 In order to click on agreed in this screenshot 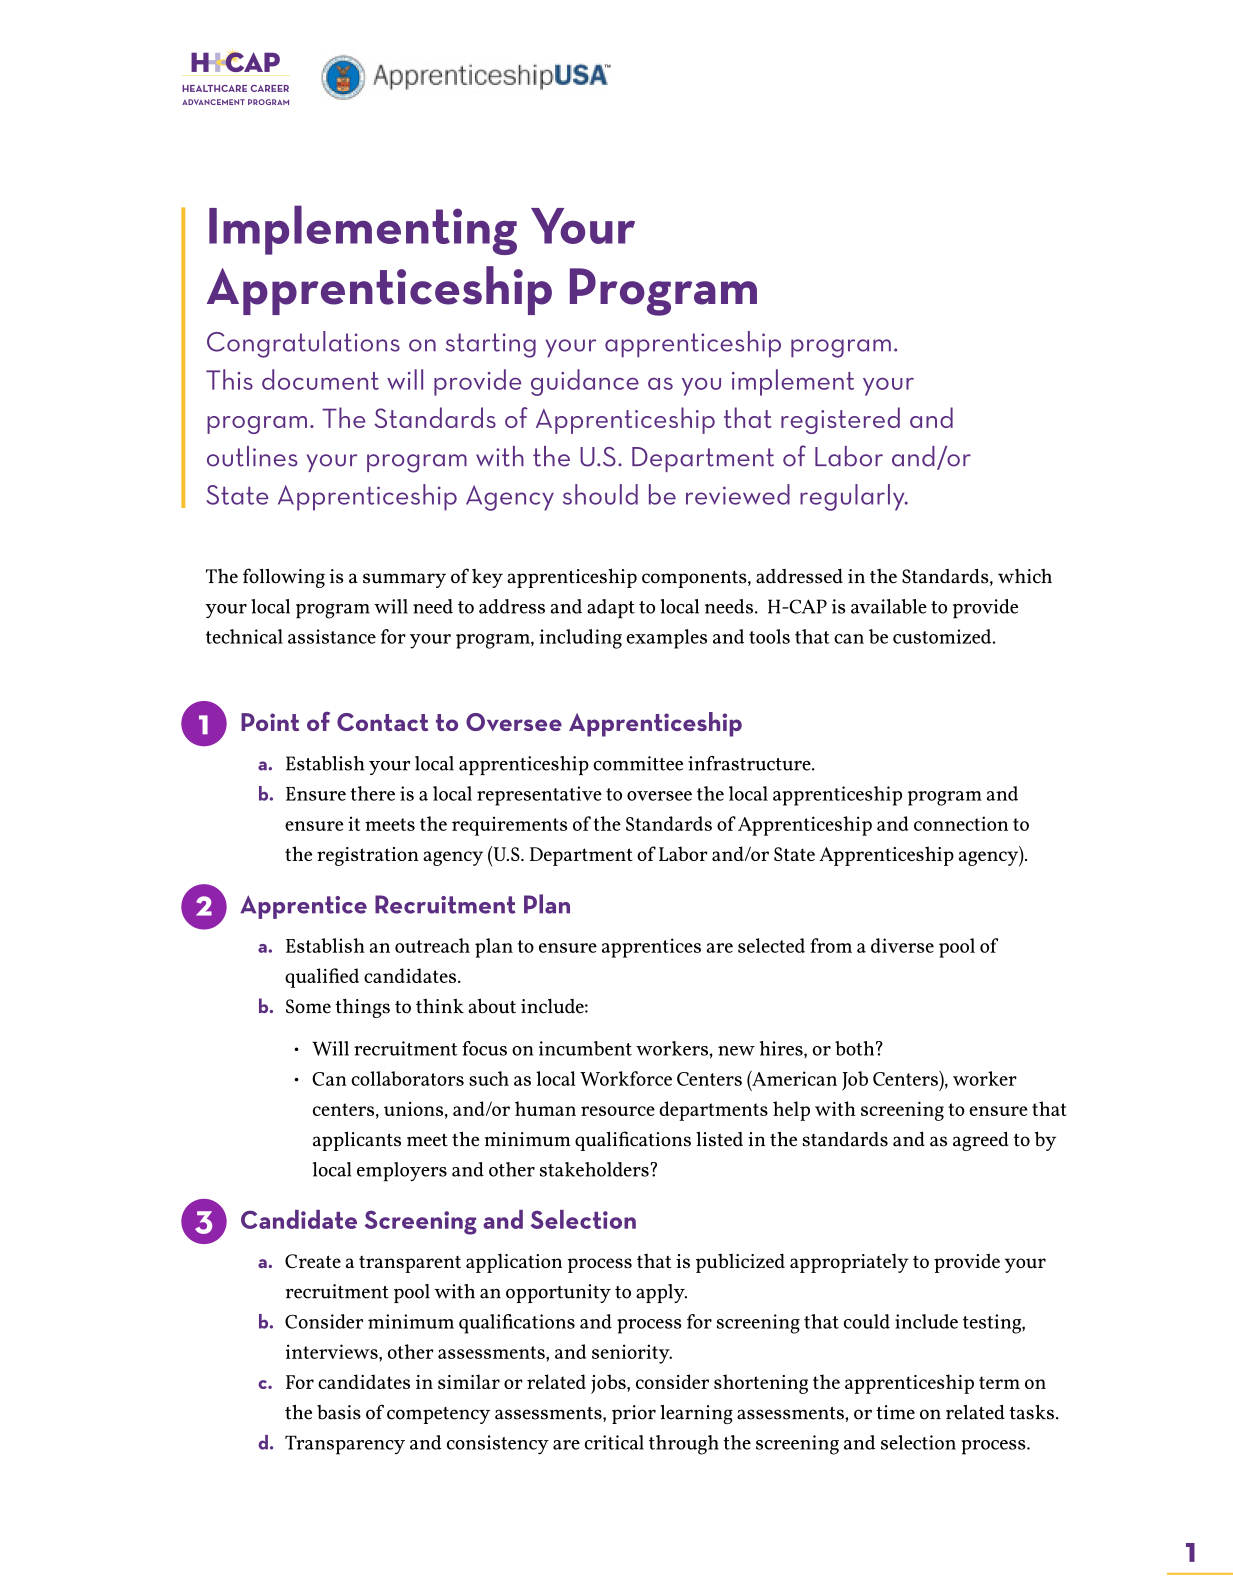, I will do `click(981, 1141)`.
